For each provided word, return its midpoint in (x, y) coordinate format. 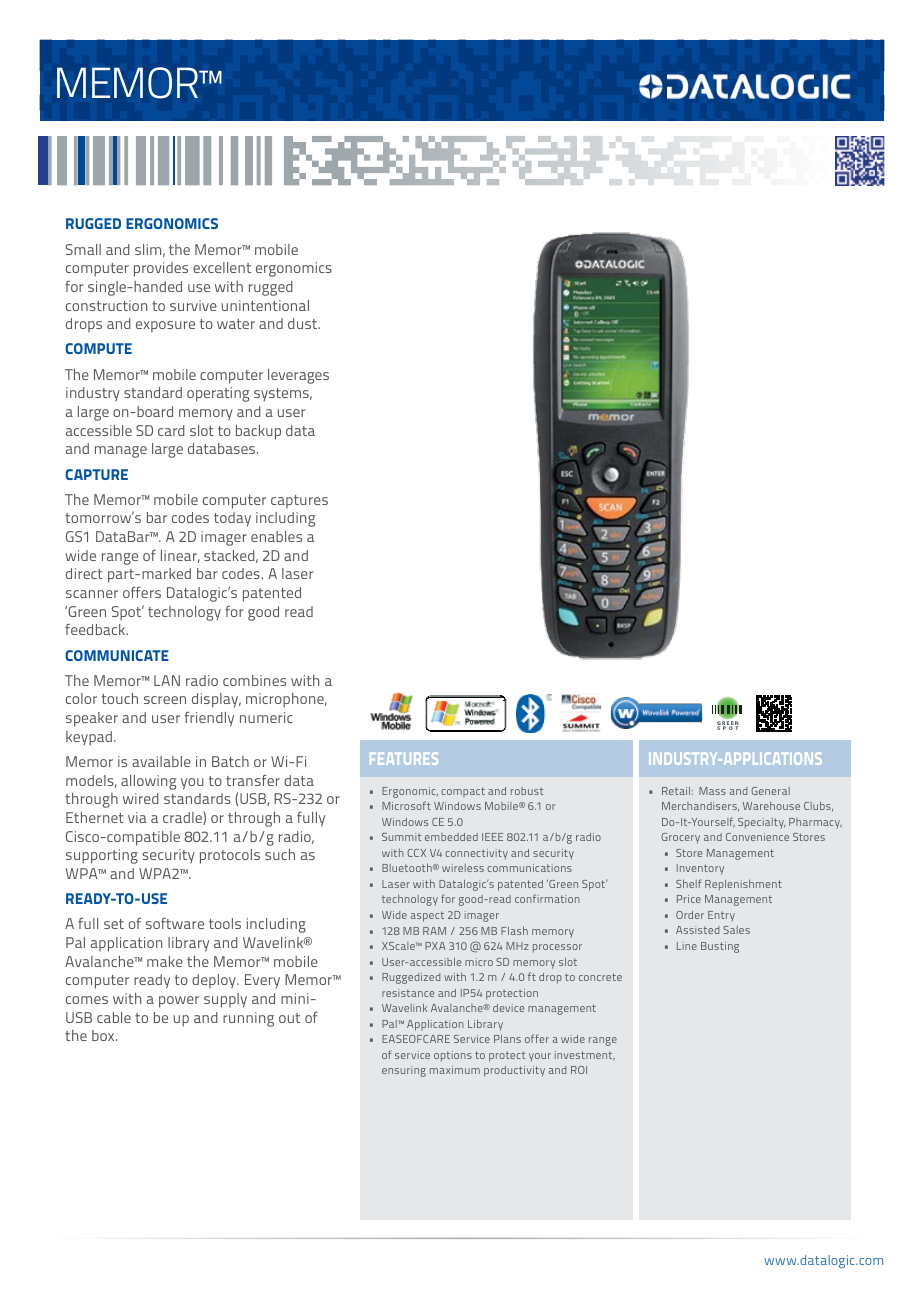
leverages (298, 376)
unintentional (265, 305)
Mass (712, 791)
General (770, 791)
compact (463, 792)
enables (276, 536)
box (104, 1035)
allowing (148, 782)
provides (161, 269)
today (232, 519)
